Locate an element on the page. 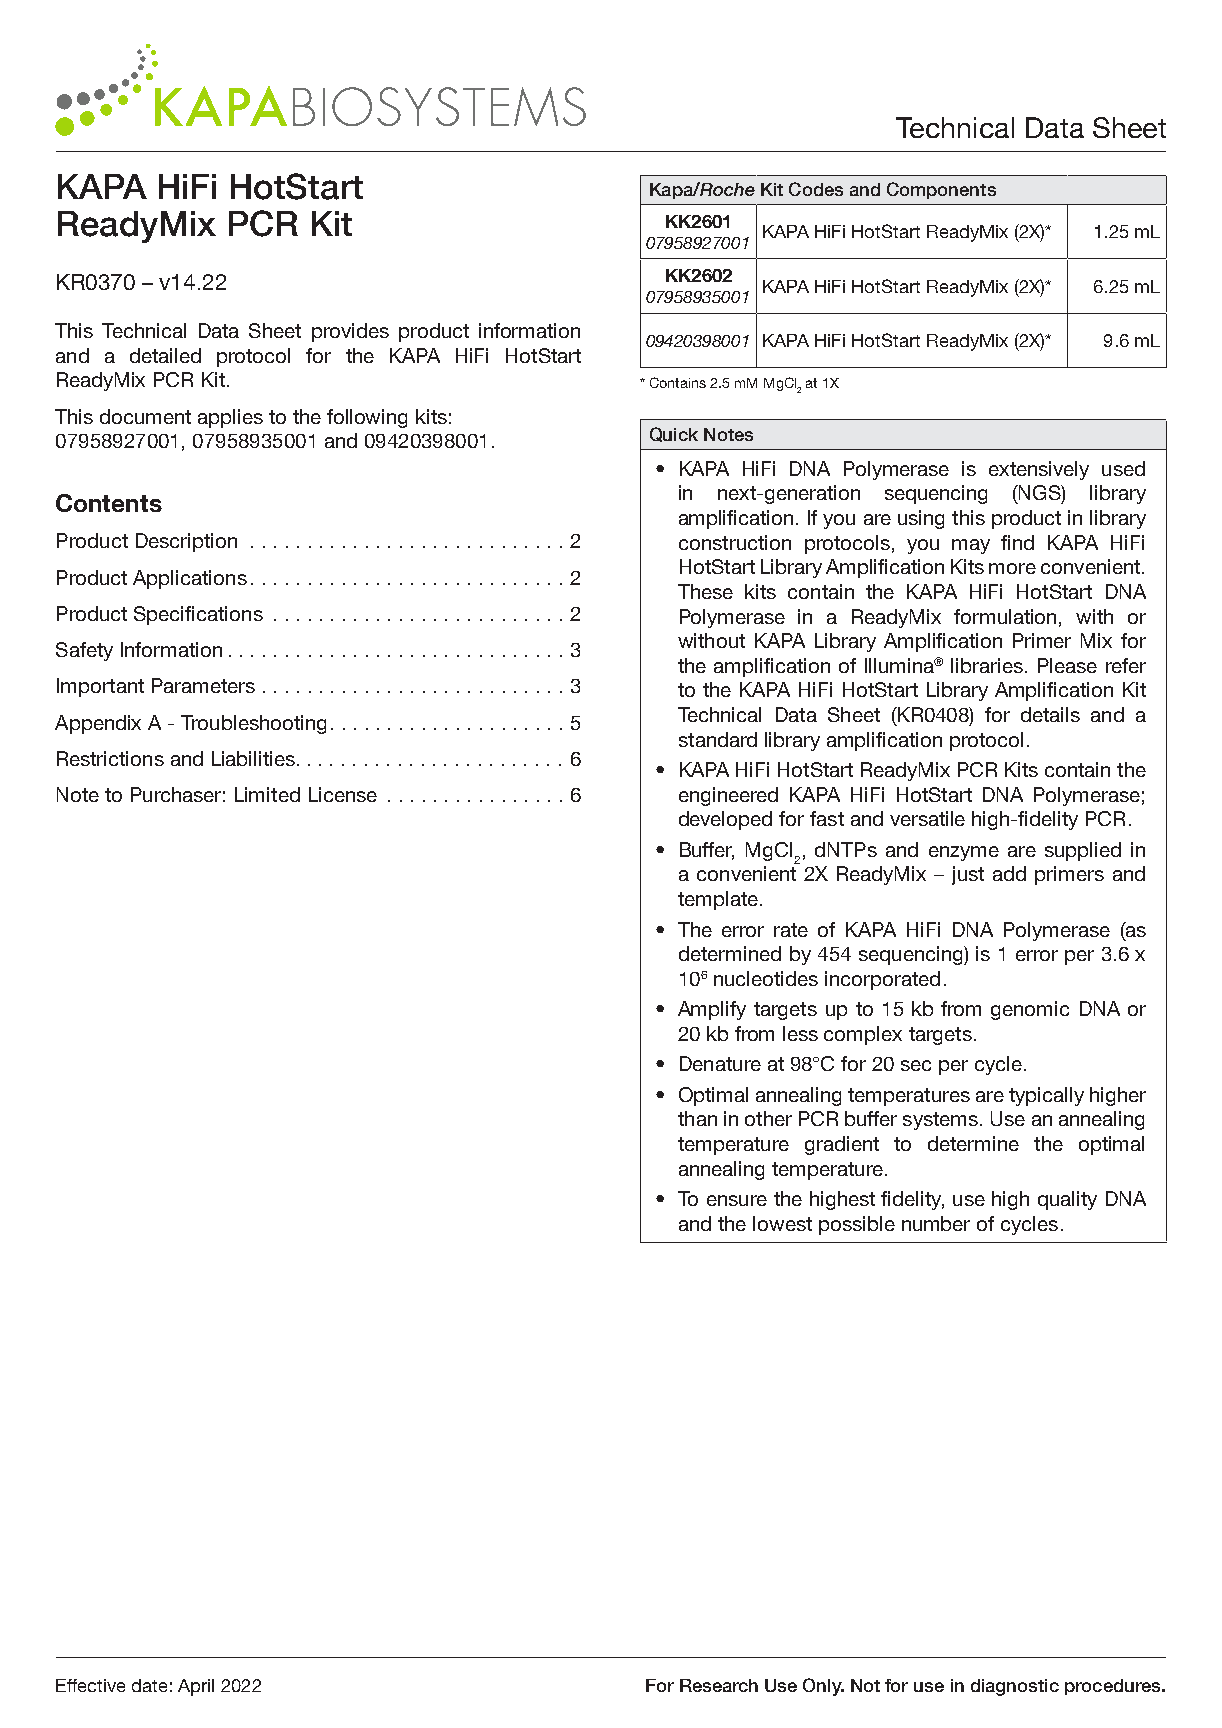 The image size is (1222, 1728). ensure is located at coordinates (737, 1200).
